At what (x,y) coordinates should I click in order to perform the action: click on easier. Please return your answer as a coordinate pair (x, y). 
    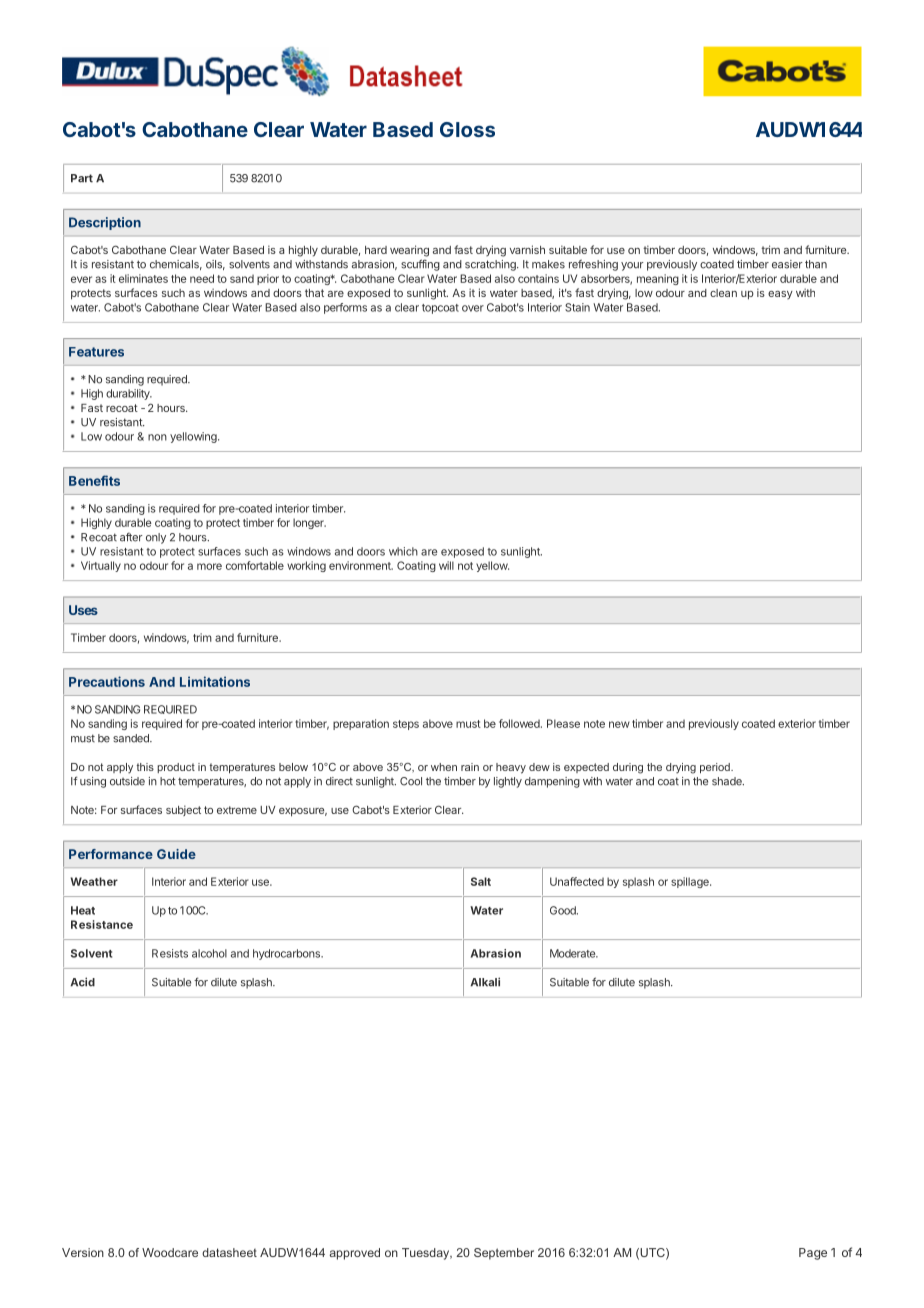
    Looking at the image, I should click on (787, 264).
